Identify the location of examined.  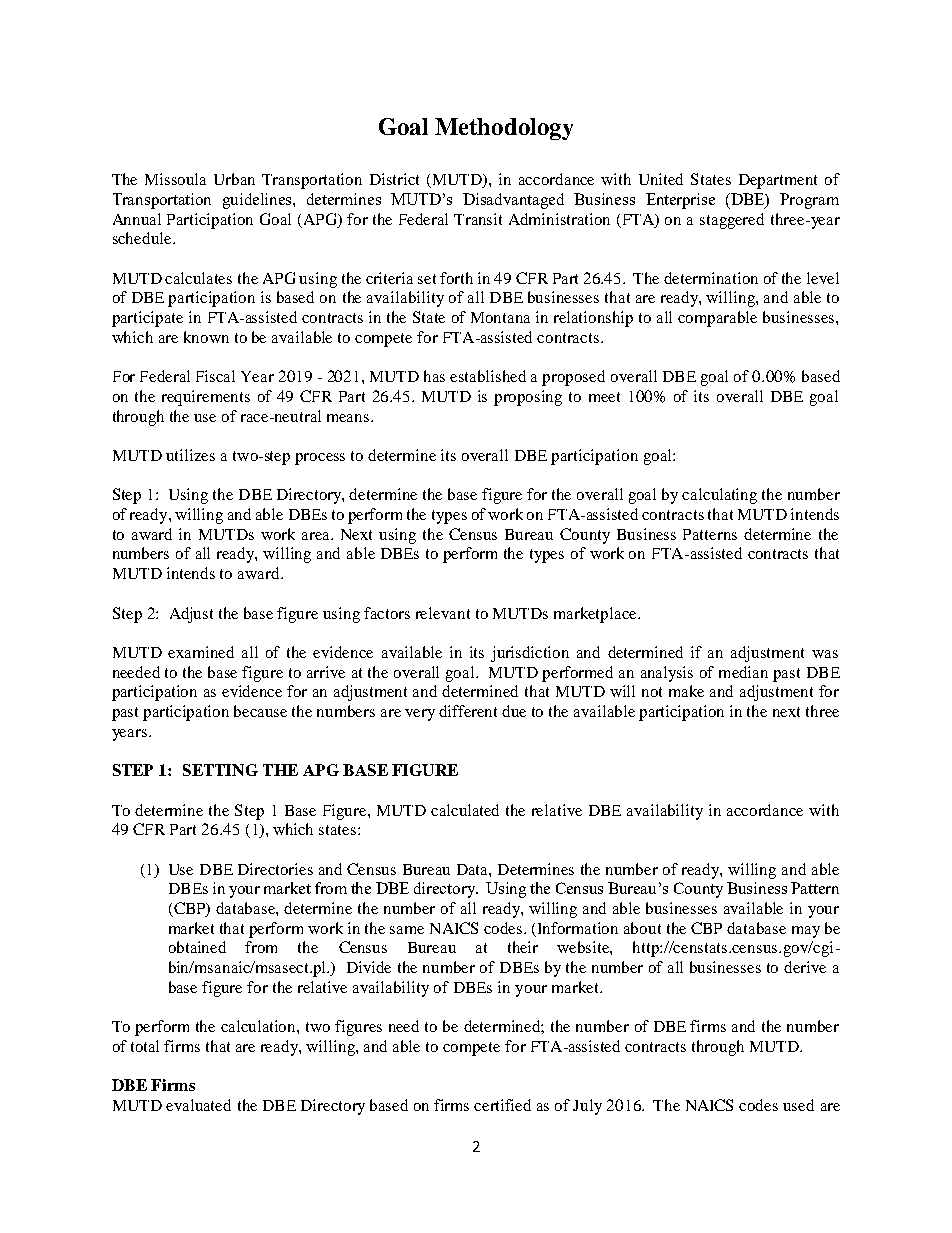
(201, 652).
